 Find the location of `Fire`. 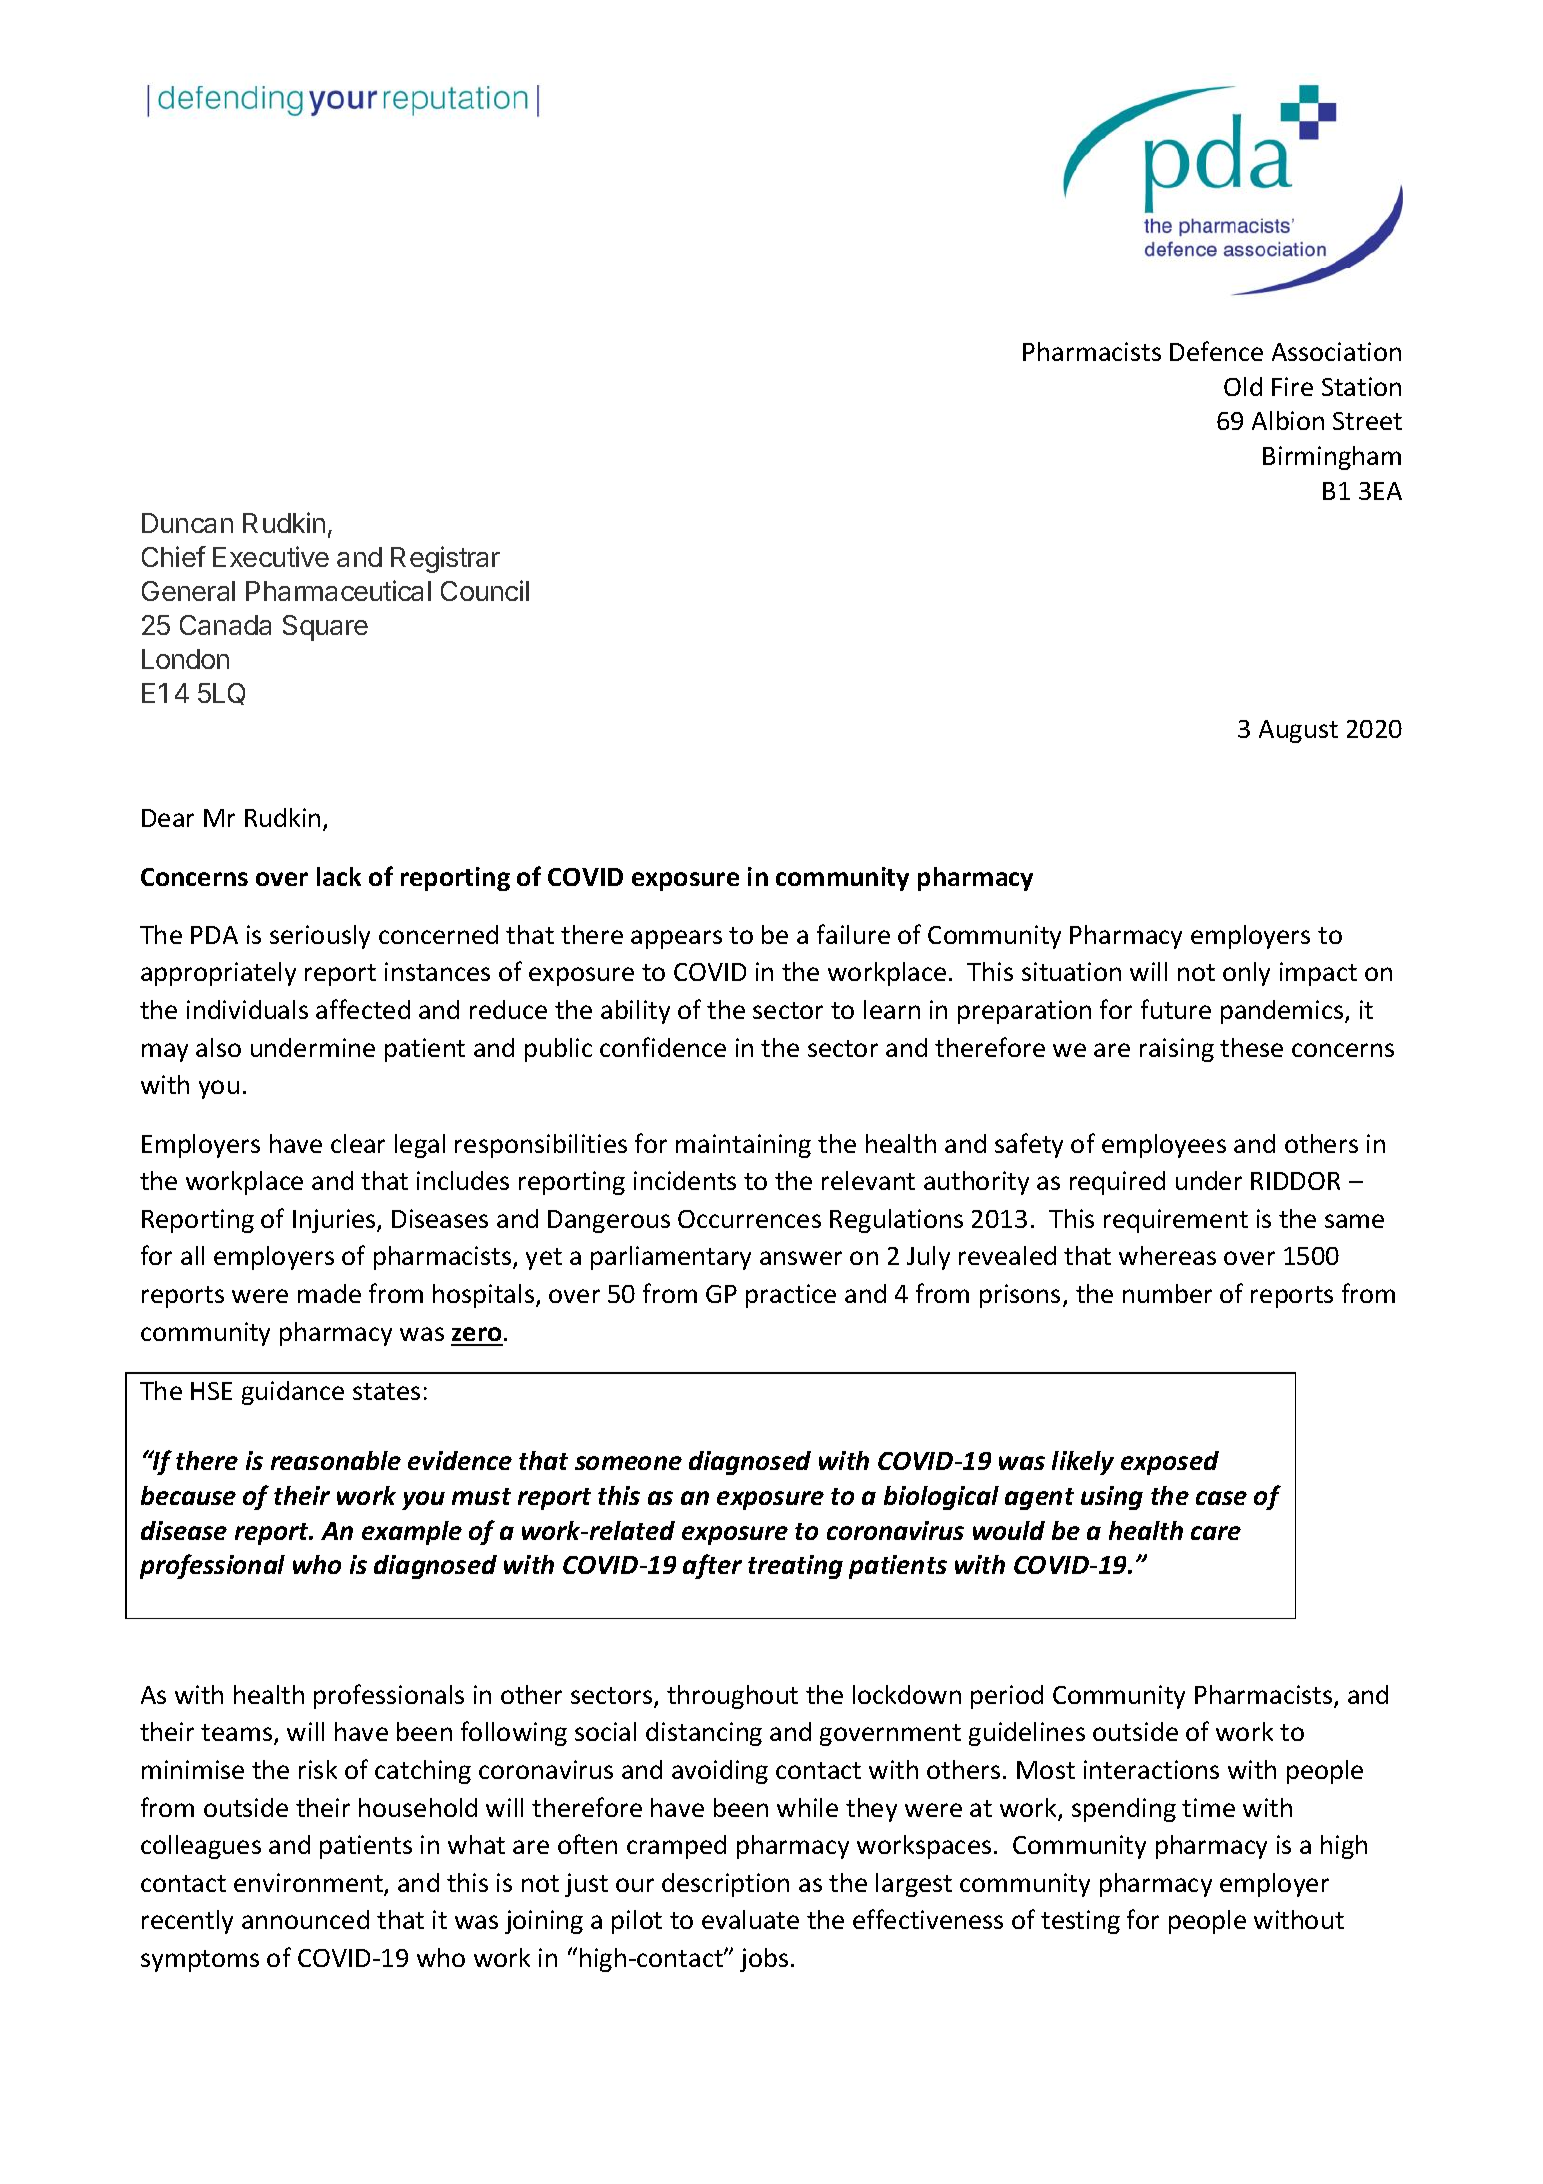

Fire is located at coordinates (1292, 386).
